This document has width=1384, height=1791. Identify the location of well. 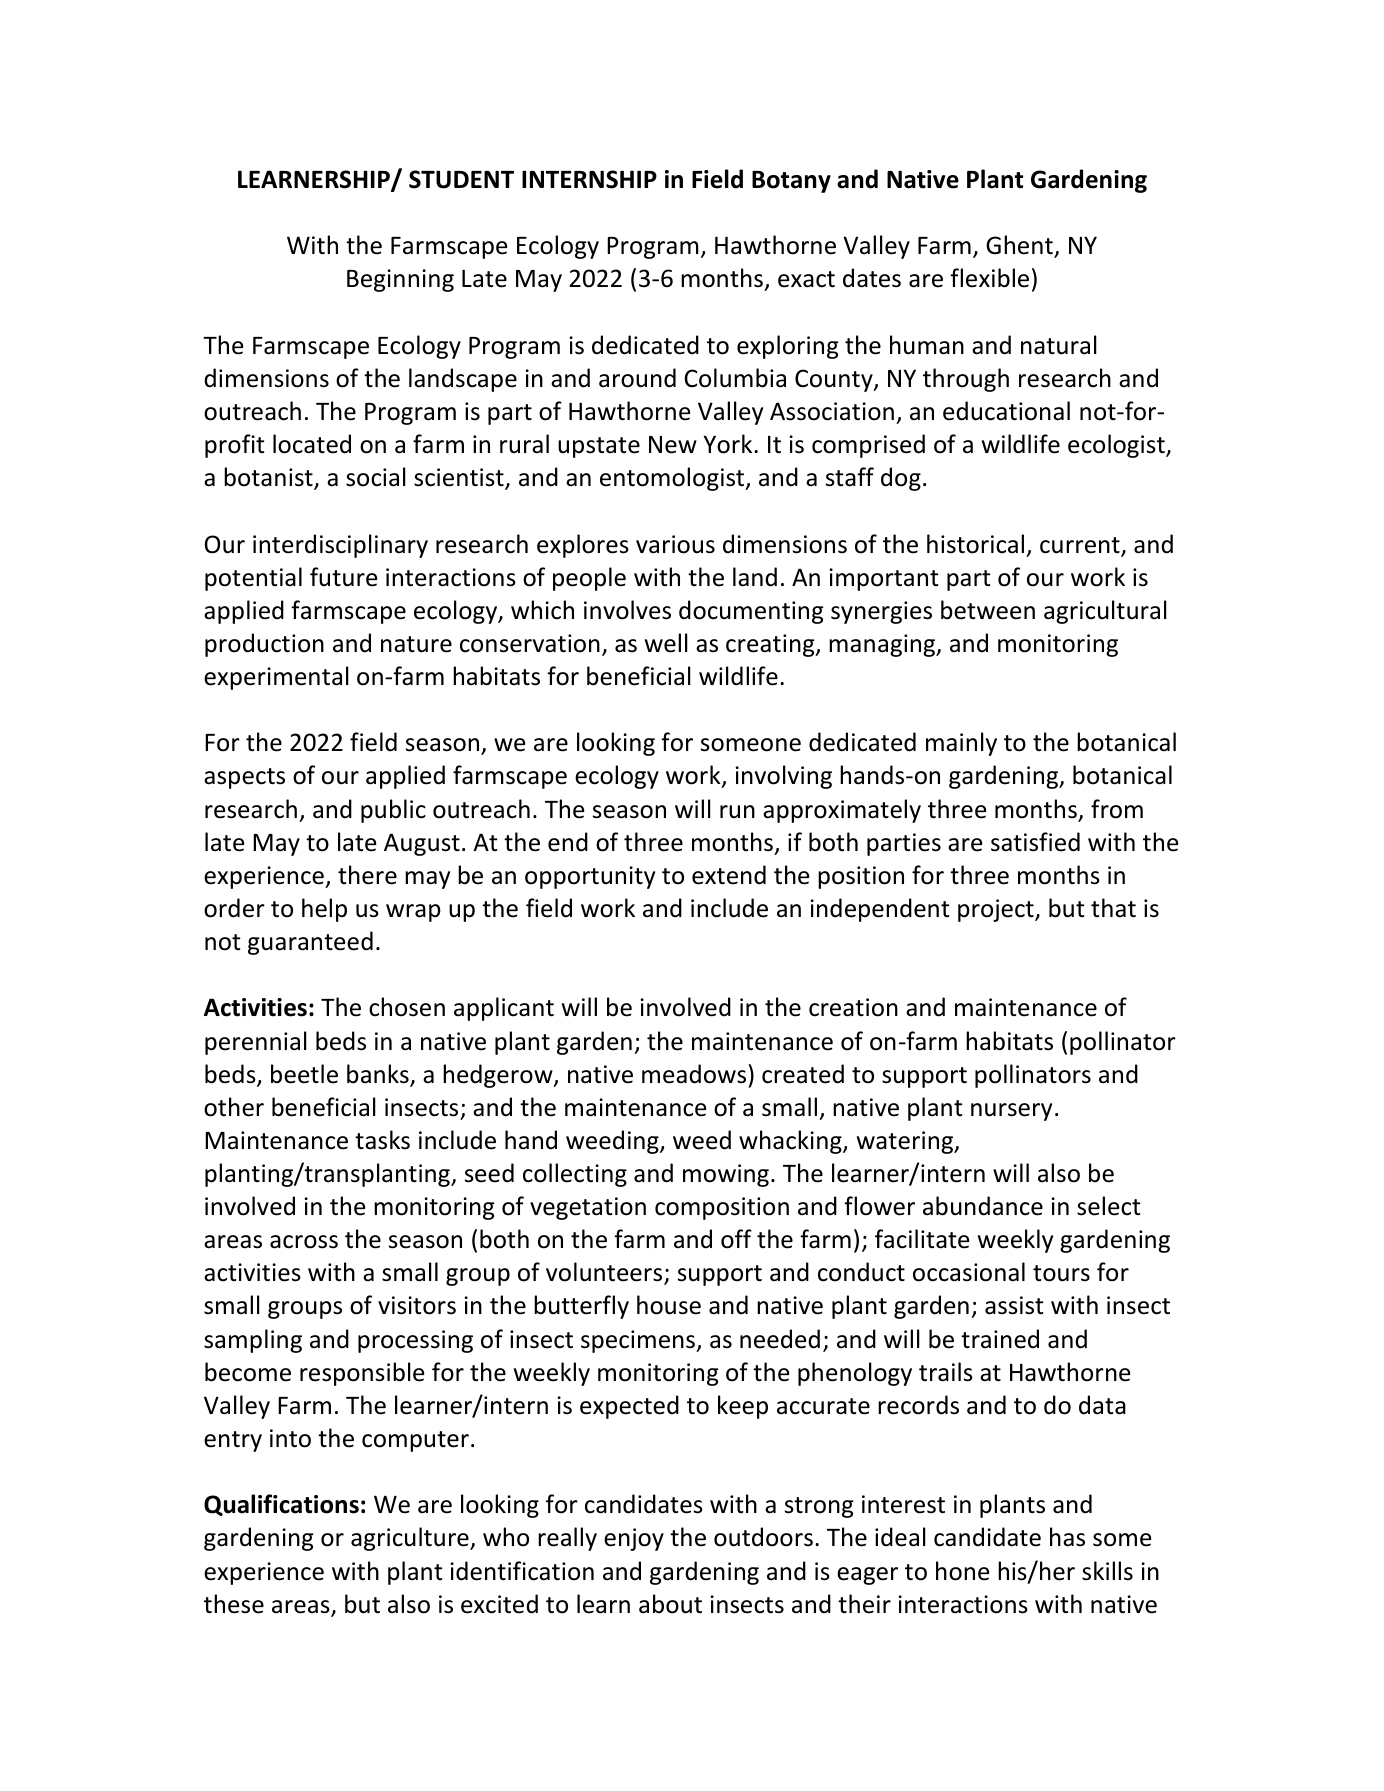
(666, 643).
